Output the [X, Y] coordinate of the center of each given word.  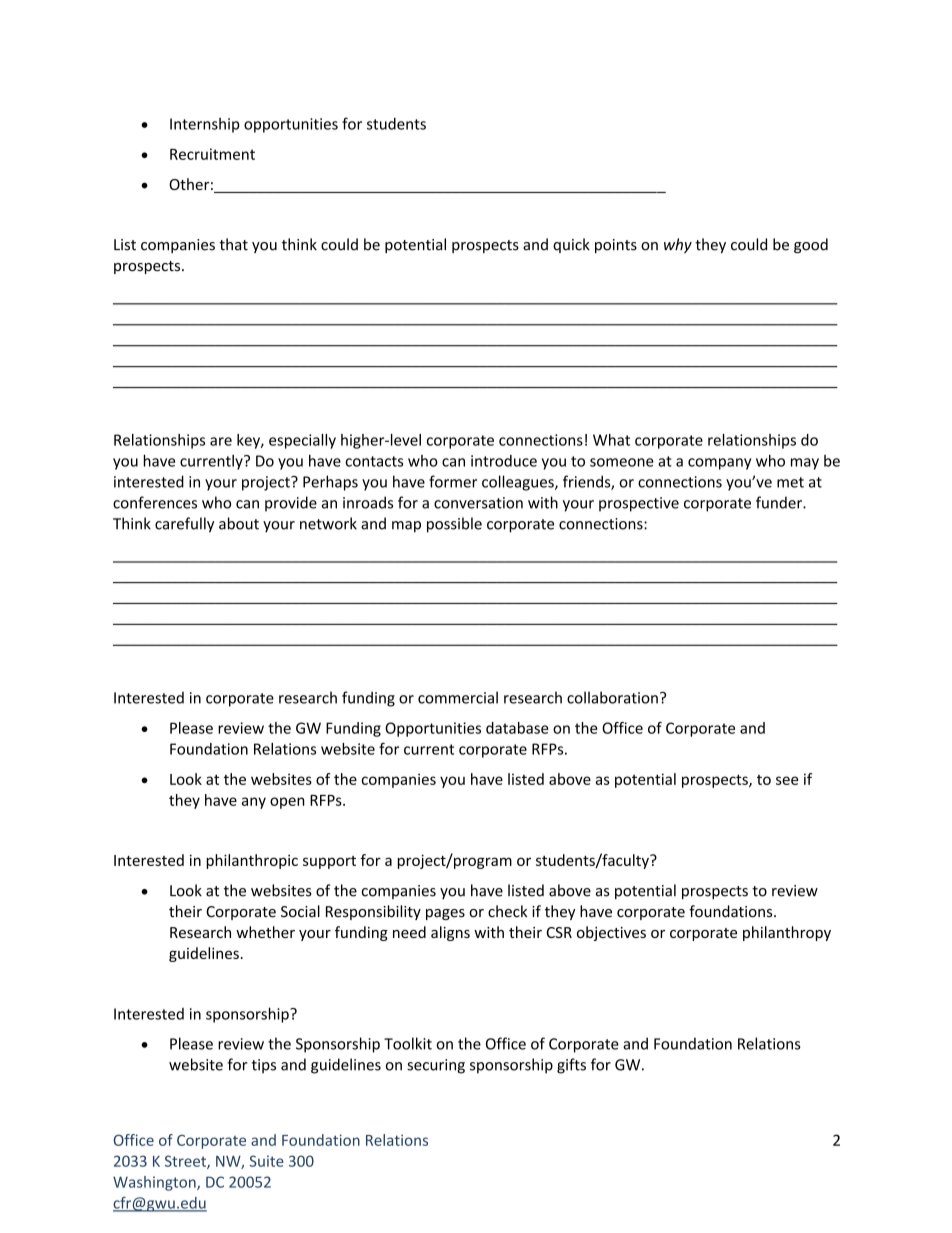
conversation [478, 503]
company [719, 464]
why [678, 245]
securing [436, 1066]
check [507, 911]
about [239, 523]
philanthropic [252, 861]
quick [571, 245]
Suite [266, 1161]
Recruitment [212, 154]
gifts [571, 1066]
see [787, 780]
